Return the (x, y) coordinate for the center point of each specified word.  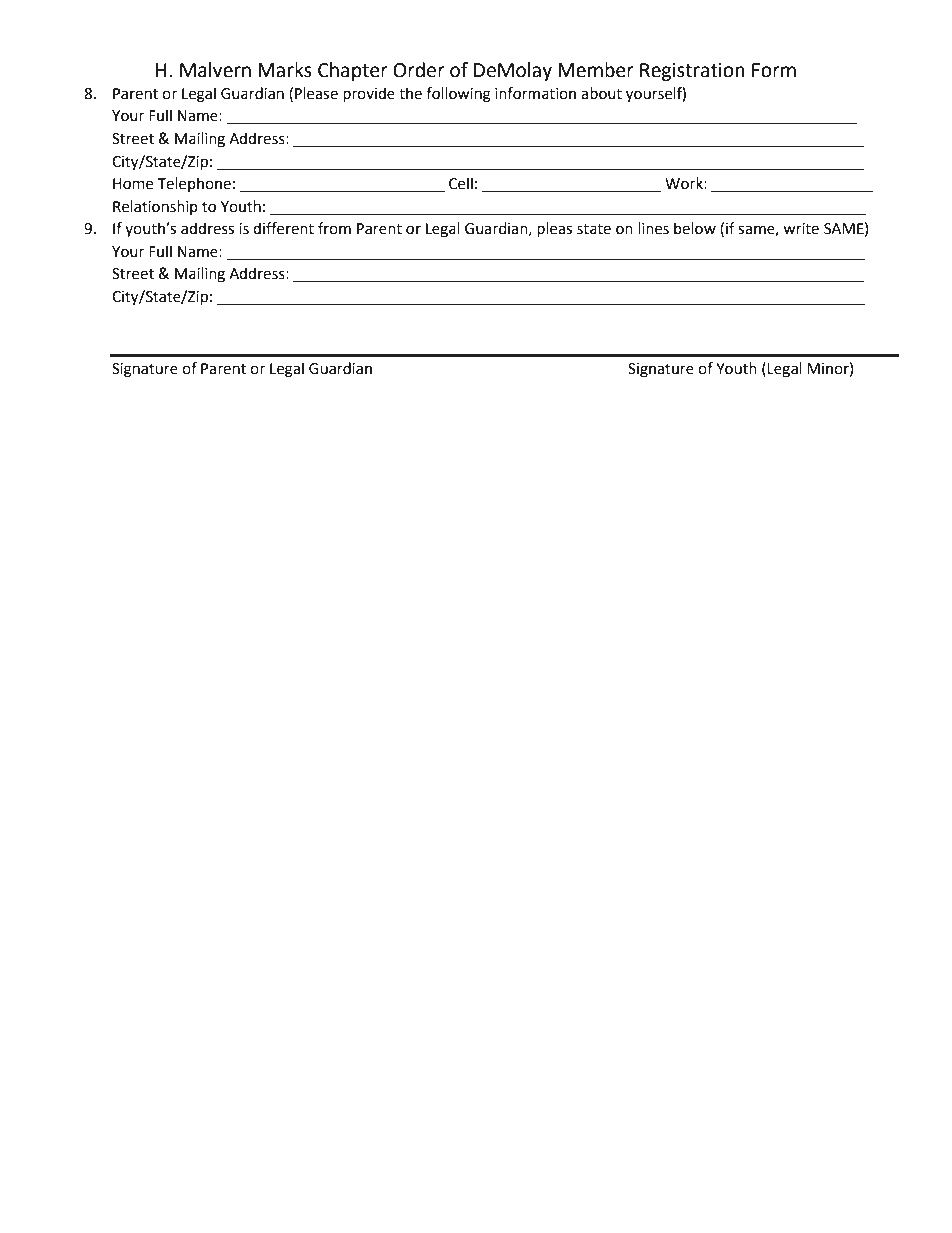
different (283, 228)
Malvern (215, 70)
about (601, 93)
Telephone (194, 184)
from (334, 228)
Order (419, 70)
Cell (461, 183)
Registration (692, 72)
